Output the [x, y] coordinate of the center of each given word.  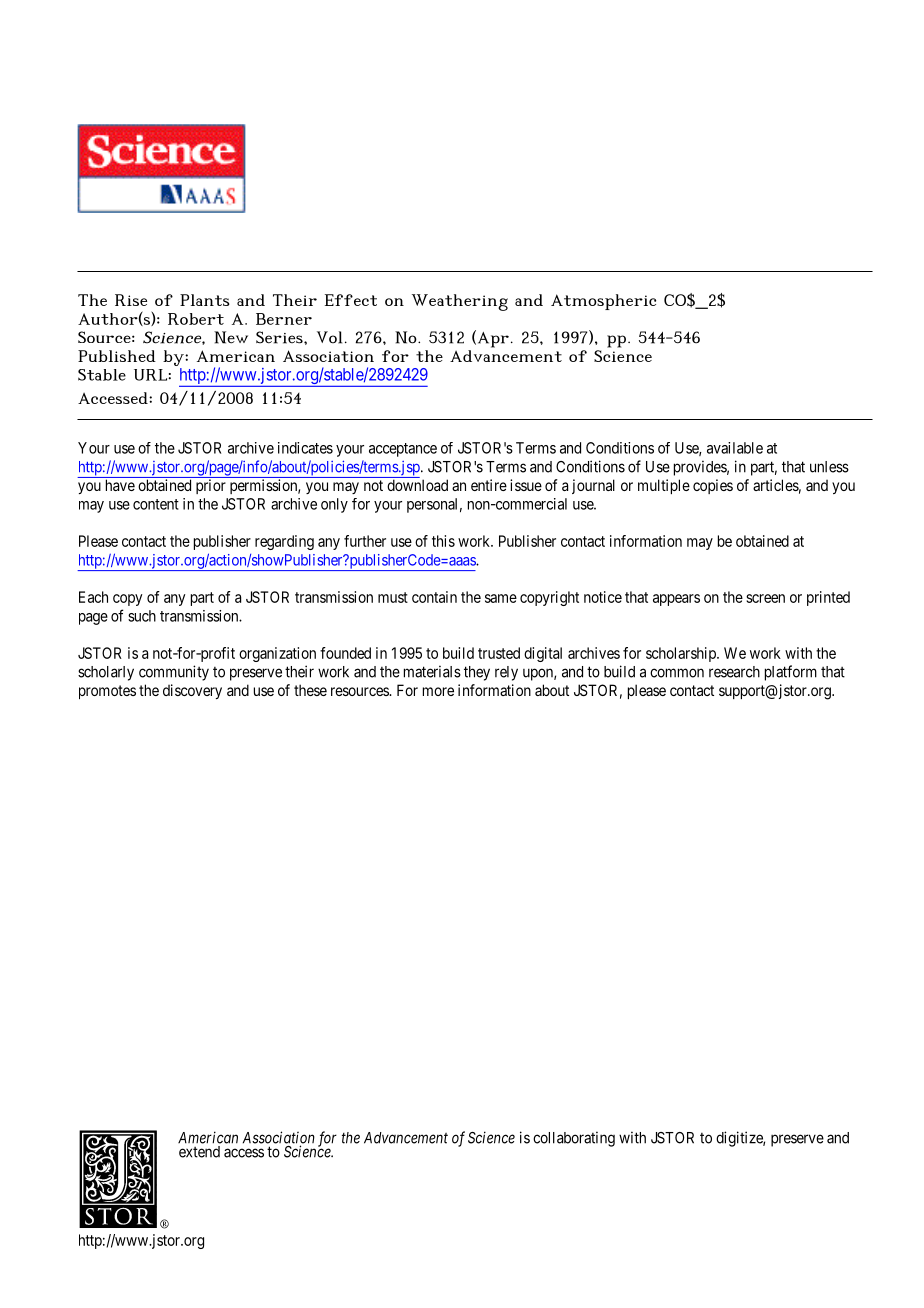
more [438, 691]
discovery [192, 691]
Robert [196, 319]
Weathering [460, 302]
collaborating [574, 1139]
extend [199, 1152]
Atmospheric [603, 302]
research [734, 672]
